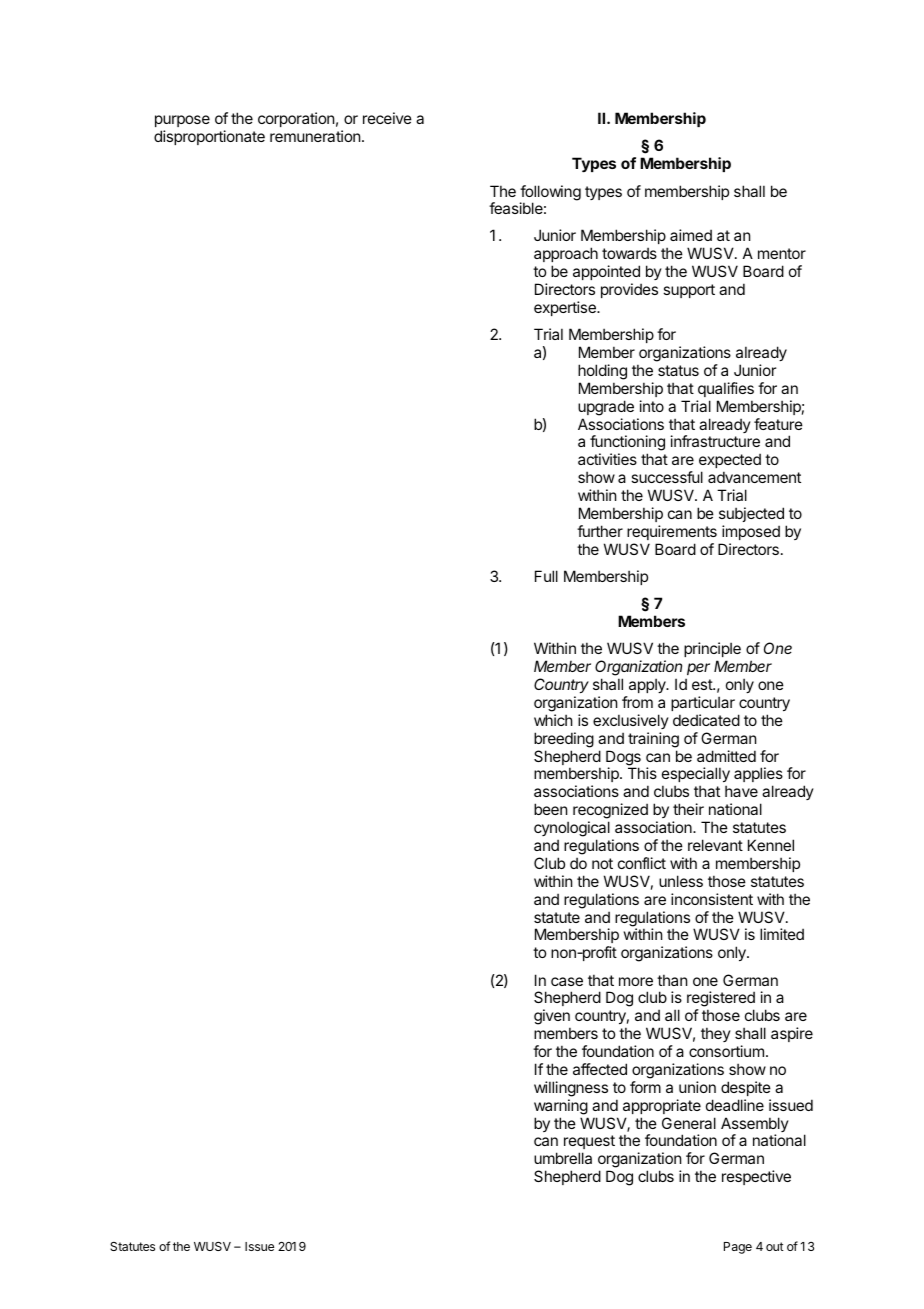 This screenshot has height=1309, width=924. Describe the element at coordinates (782, 253) in the screenshot. I see `mentor` at that location.
